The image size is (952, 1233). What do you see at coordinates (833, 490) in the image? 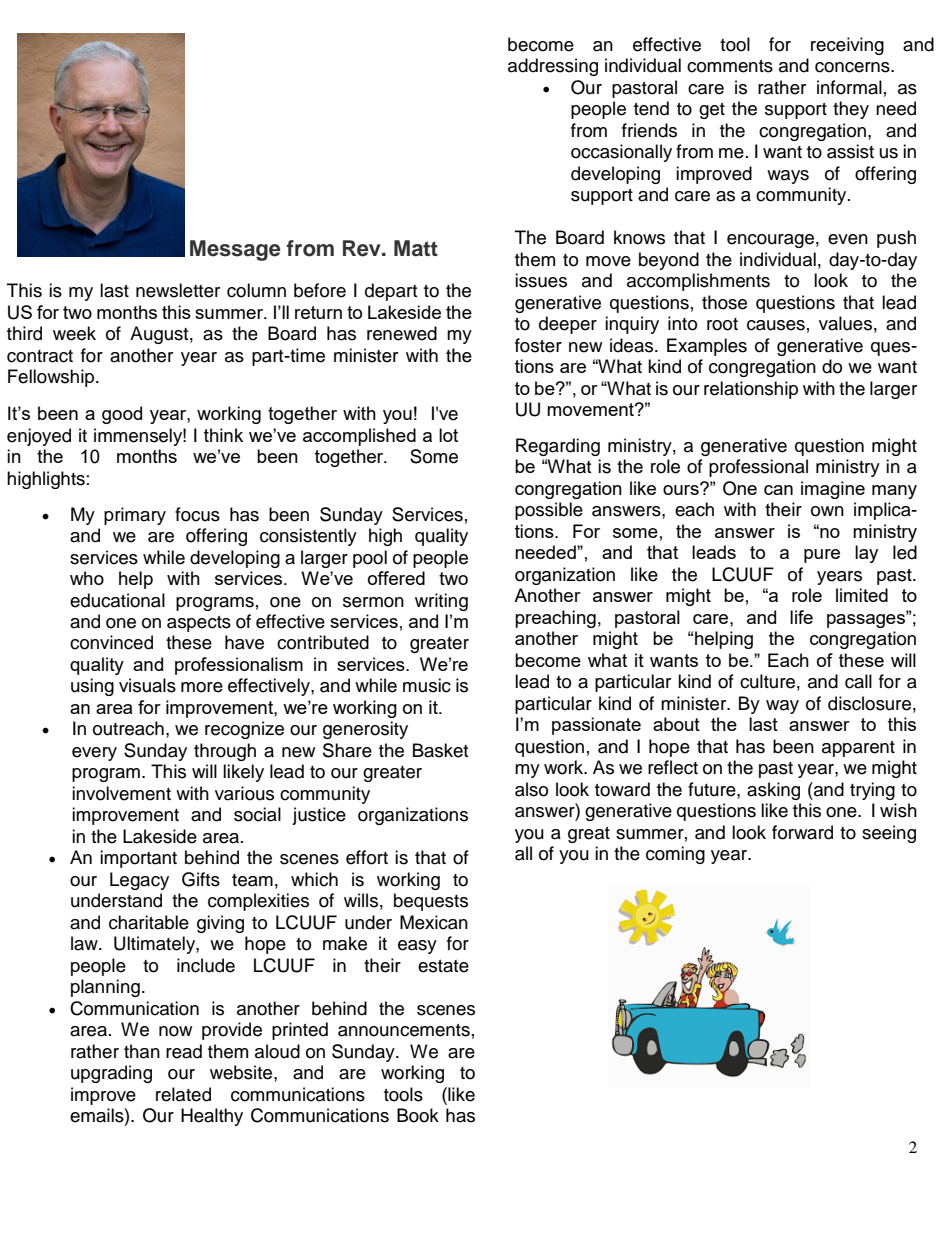
I see `imagine` at bounding box center [833, 490].
